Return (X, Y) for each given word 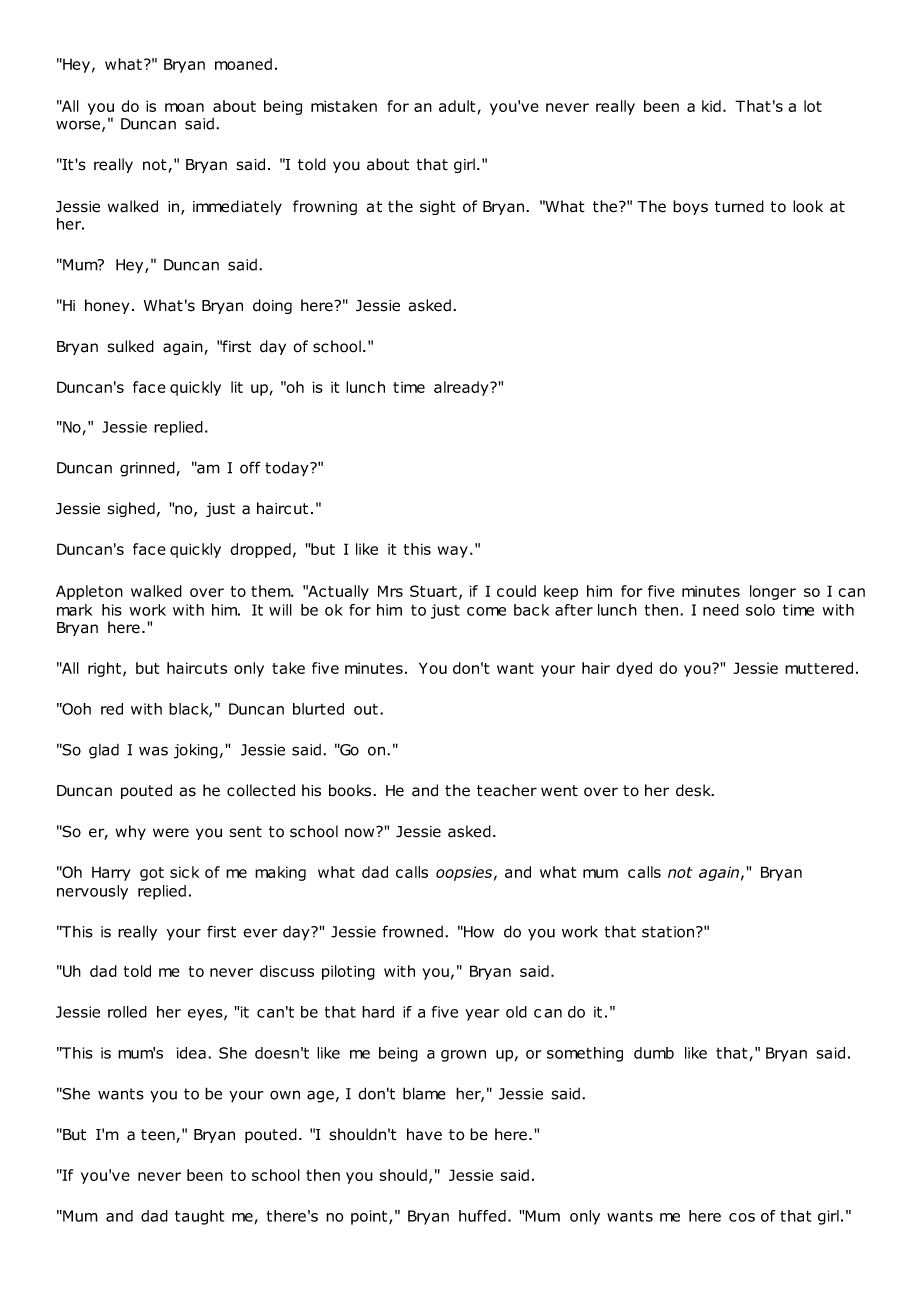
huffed (482, 1216)
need (721, 610)
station (669, 932)
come (486, 611)
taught (199, 1217)
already (462, 388)
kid (711, 106)
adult (457, 106)
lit (237, 387)
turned (739, 206)
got (152, 874)
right (104, 669)
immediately (237, 207)
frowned (412, 931)
